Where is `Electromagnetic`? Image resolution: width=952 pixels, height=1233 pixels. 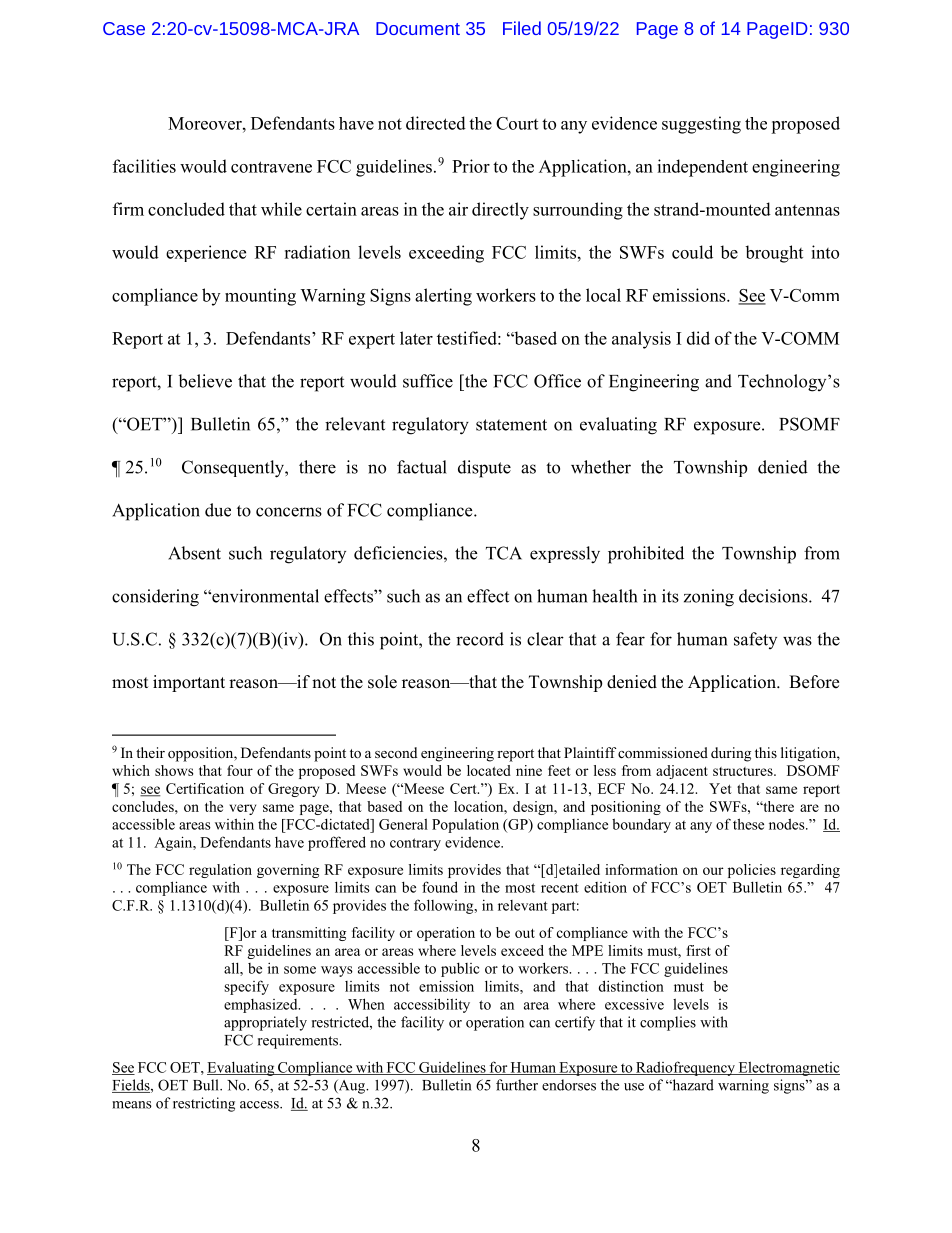
Electromagnetic is located at coordinates (788, 1068).
